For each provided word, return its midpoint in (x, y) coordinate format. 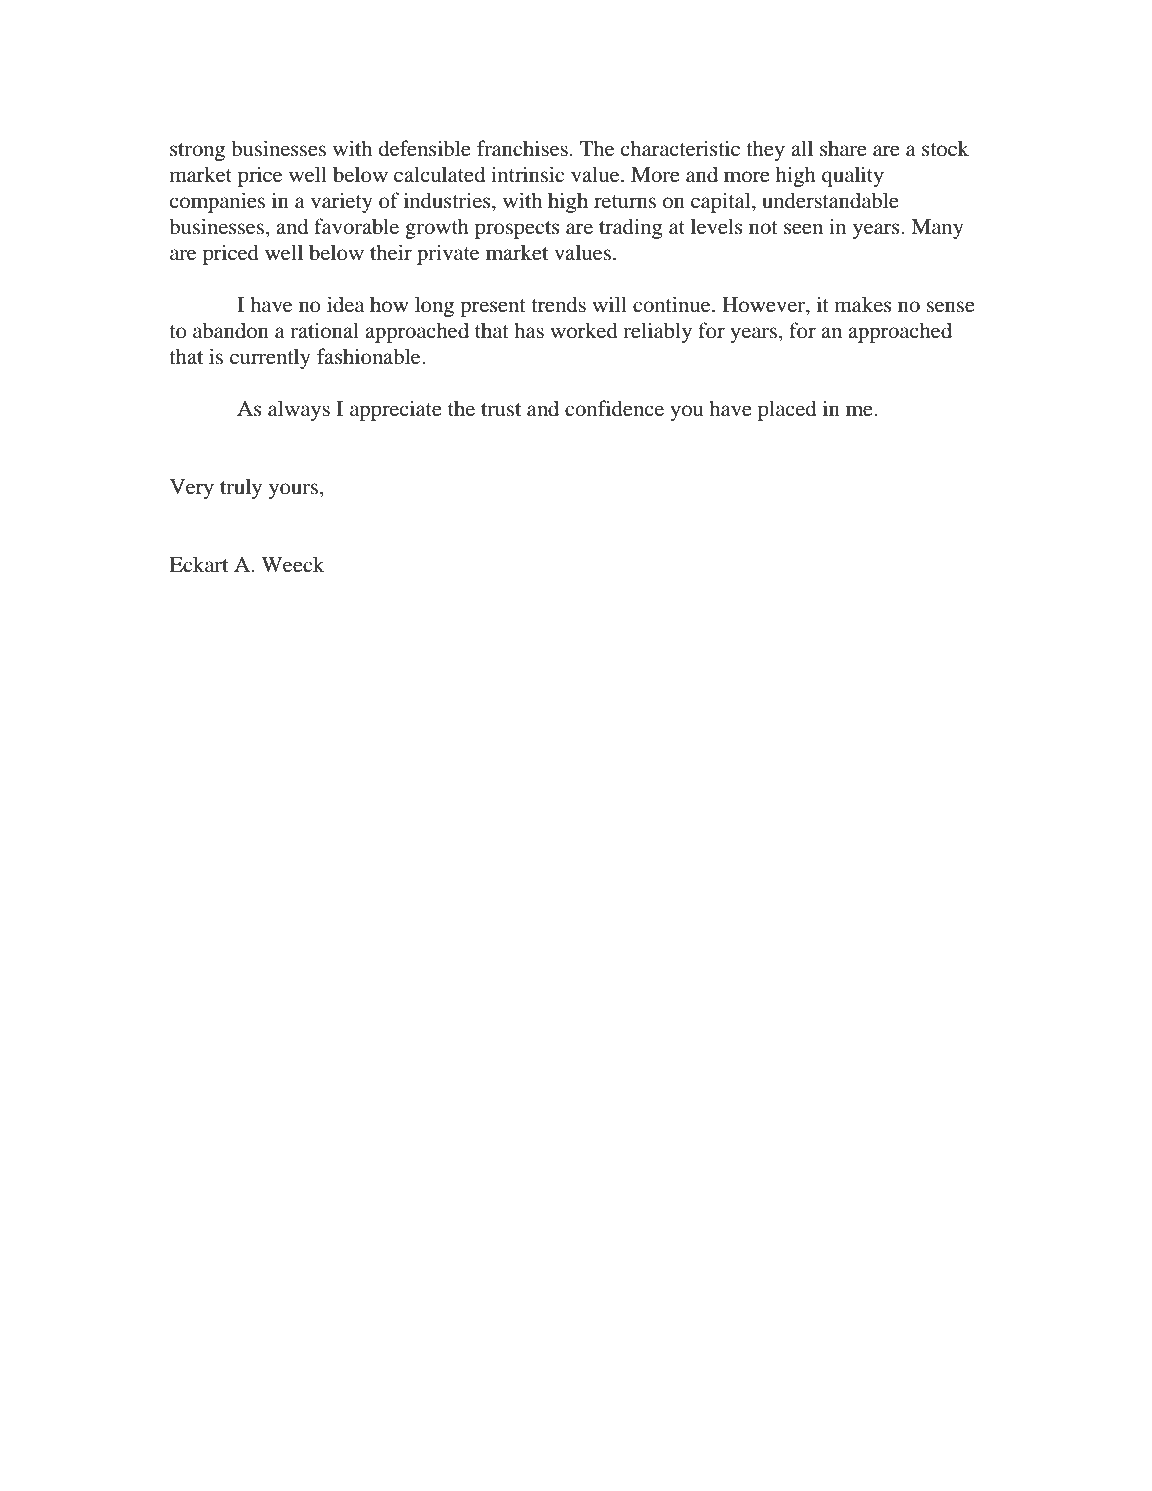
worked (584, 330)
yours (293, 491)
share (843, 148)
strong (197, 152)
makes (863, 304)
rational (324, 330)
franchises (522, 148)
